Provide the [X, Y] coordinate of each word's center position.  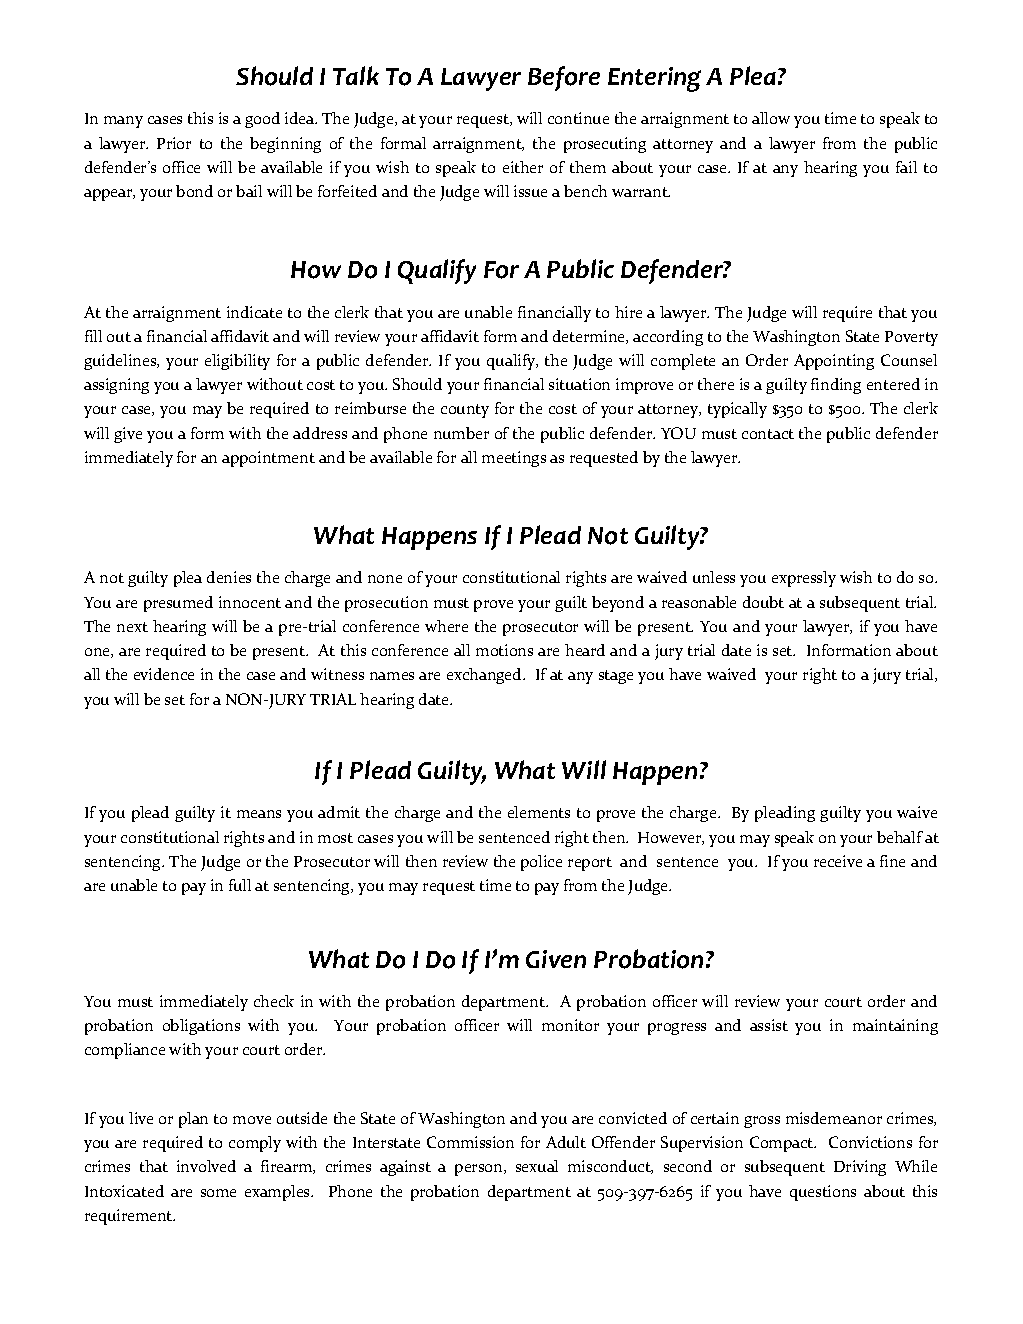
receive [838, 861]
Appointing [834, 362]
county [465, 411]
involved [206, 1166]
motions [504, 650]
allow [771, 118]
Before [564, 78]
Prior [174, 143]
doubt [763, 602]
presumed [178, 604]
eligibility [237, 362]
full [240, 885]
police [541, 863]
